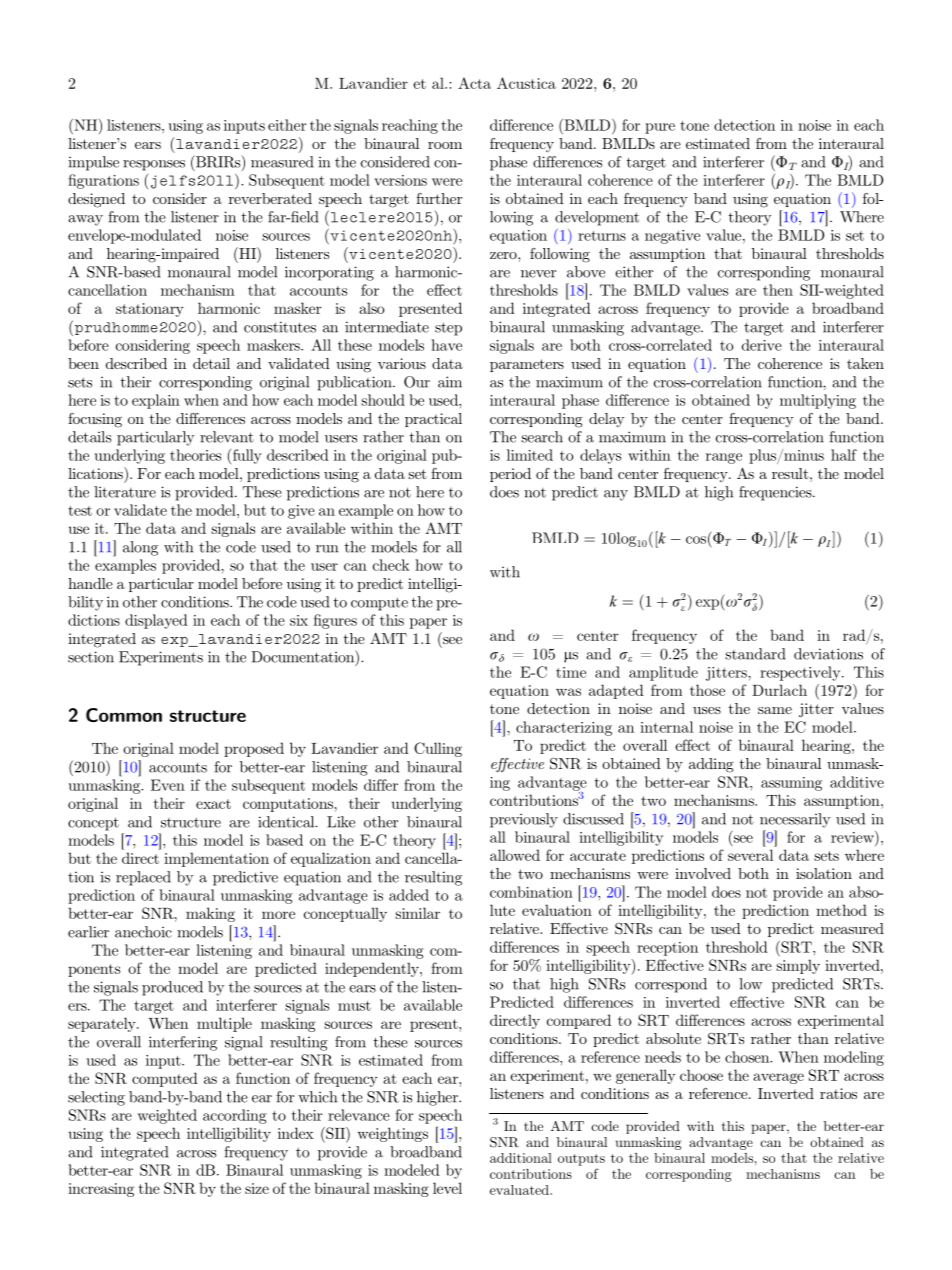  I want to click on pure, so click(660, 128).
